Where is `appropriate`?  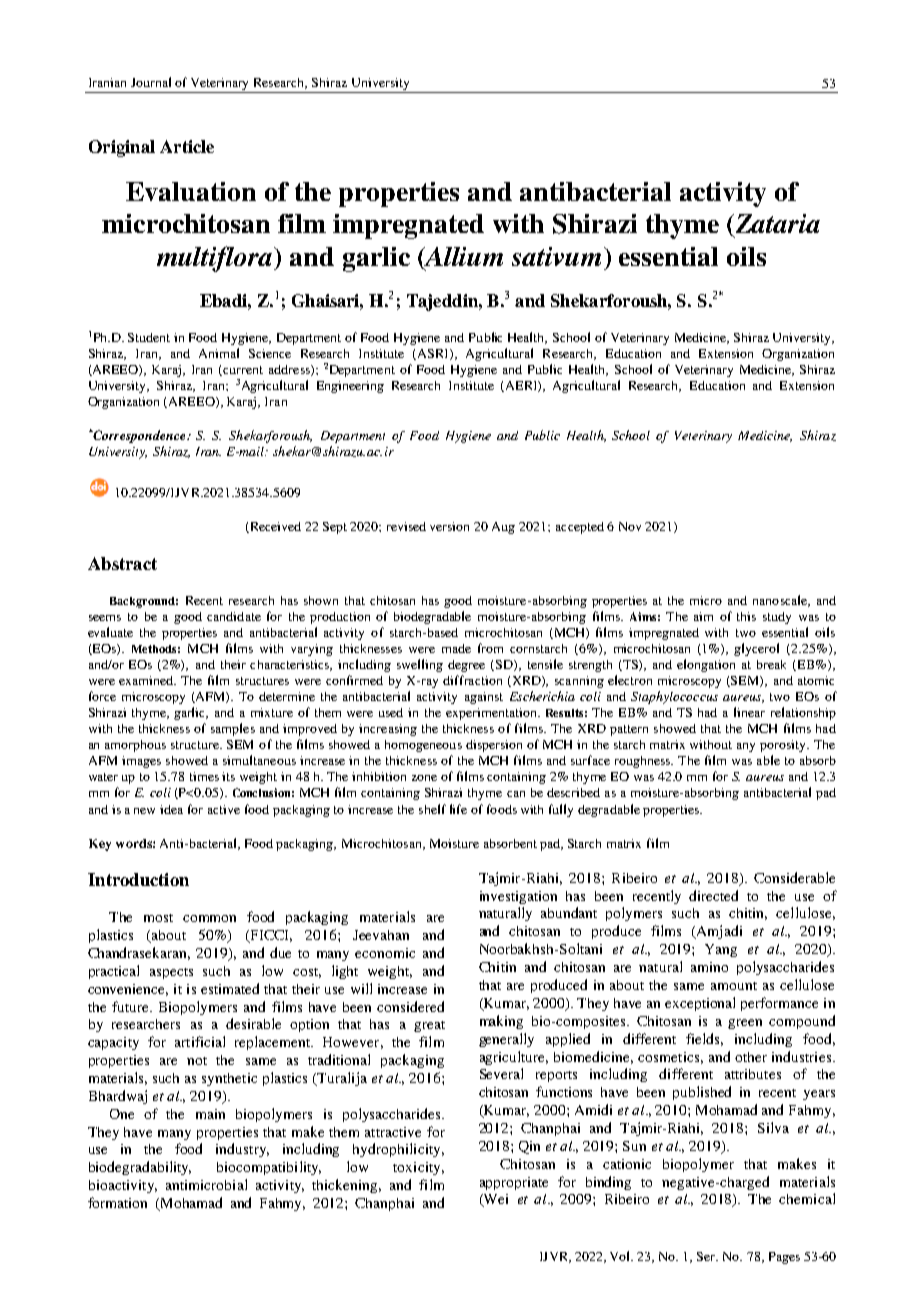
appropriate is located at coordinates (514, 1183).
